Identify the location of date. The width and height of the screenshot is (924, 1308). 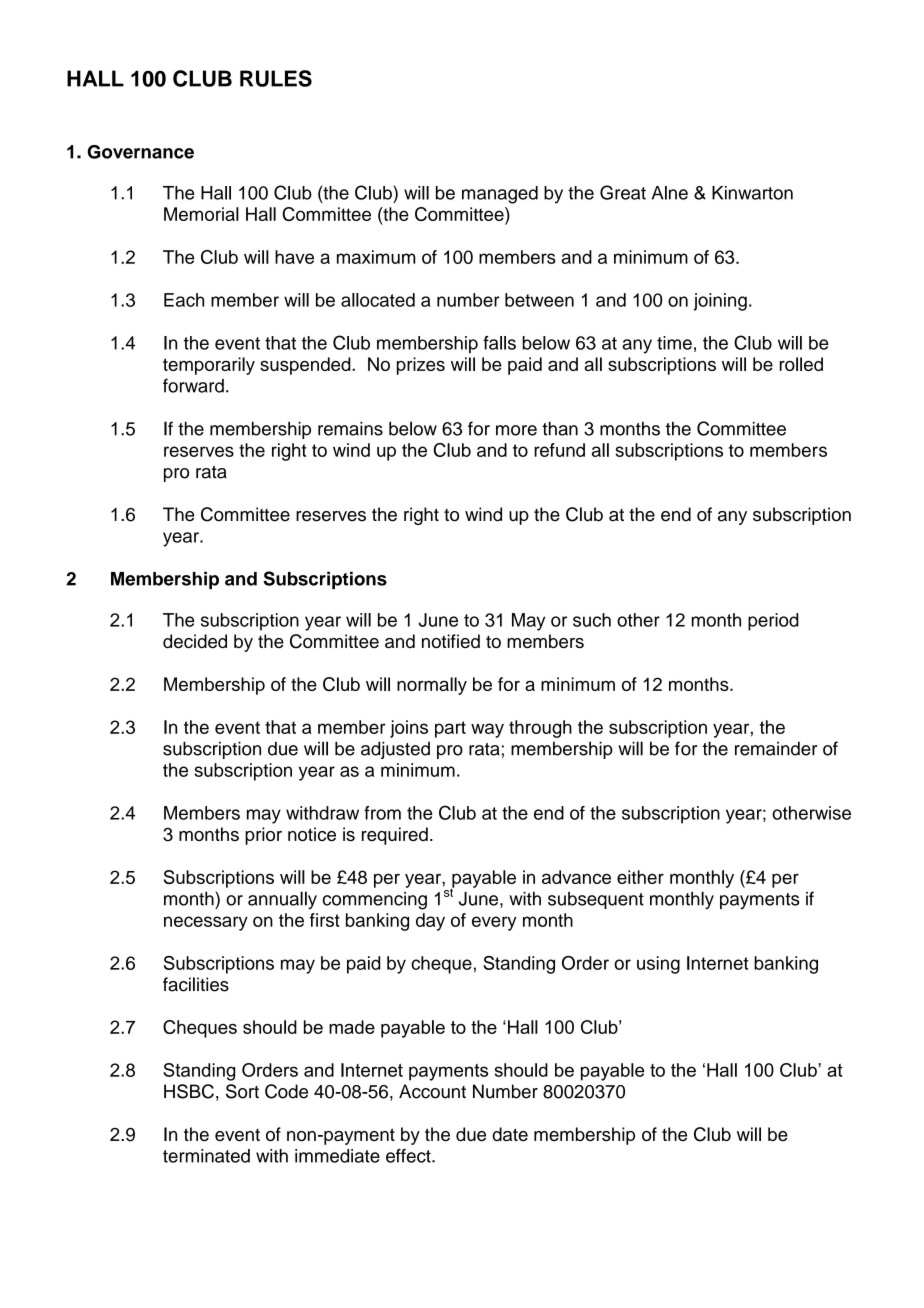
(510, 1134).
